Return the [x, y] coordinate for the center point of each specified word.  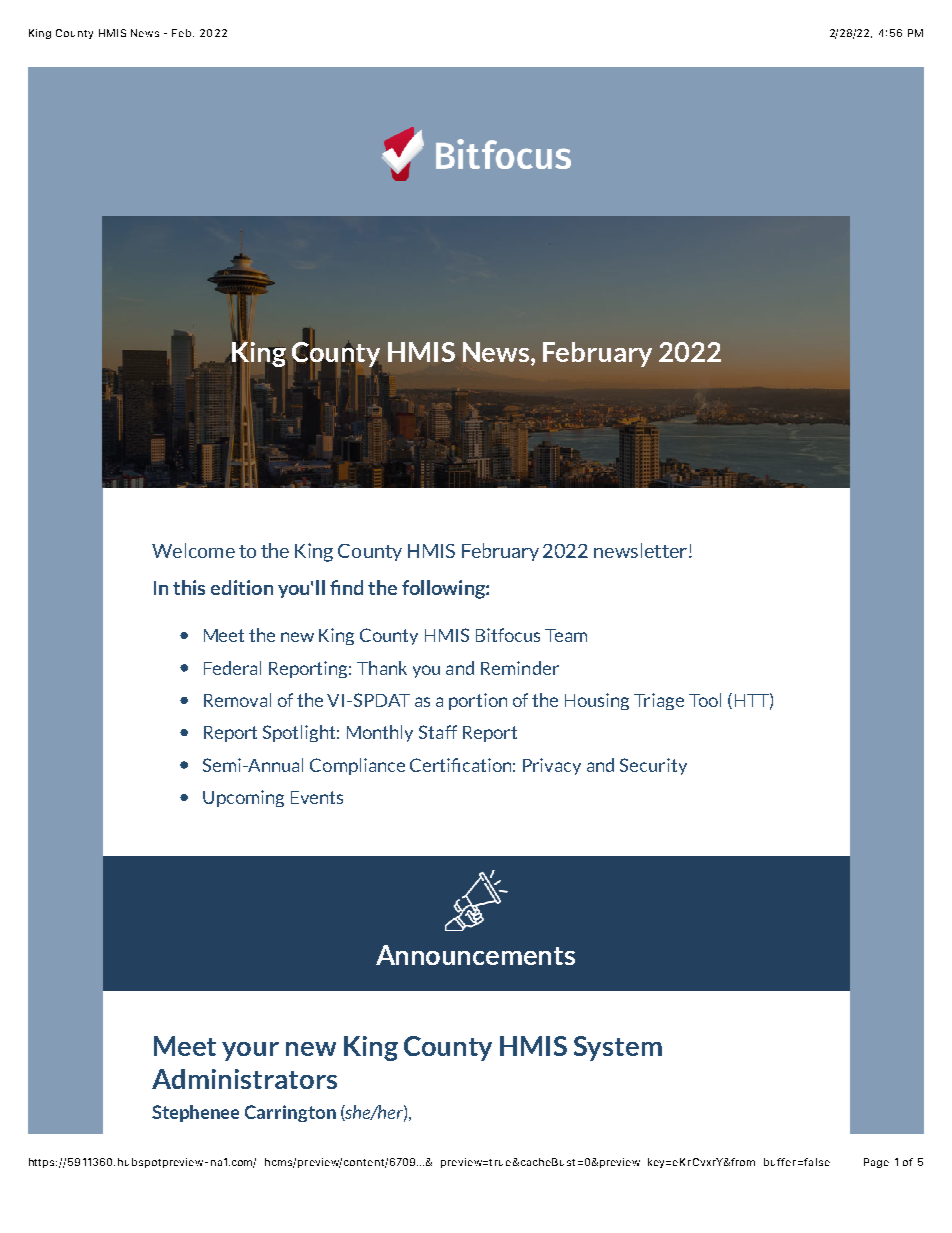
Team [566, 635]
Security [653, 766]
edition [242, 587]
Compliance [357, 766]
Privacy [552, 766]
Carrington [290, 1113]
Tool [705, 700]
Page [876, 1163]
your [250, 1051]
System [618, 1048]
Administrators [244, 1079]
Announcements [475, 955]
